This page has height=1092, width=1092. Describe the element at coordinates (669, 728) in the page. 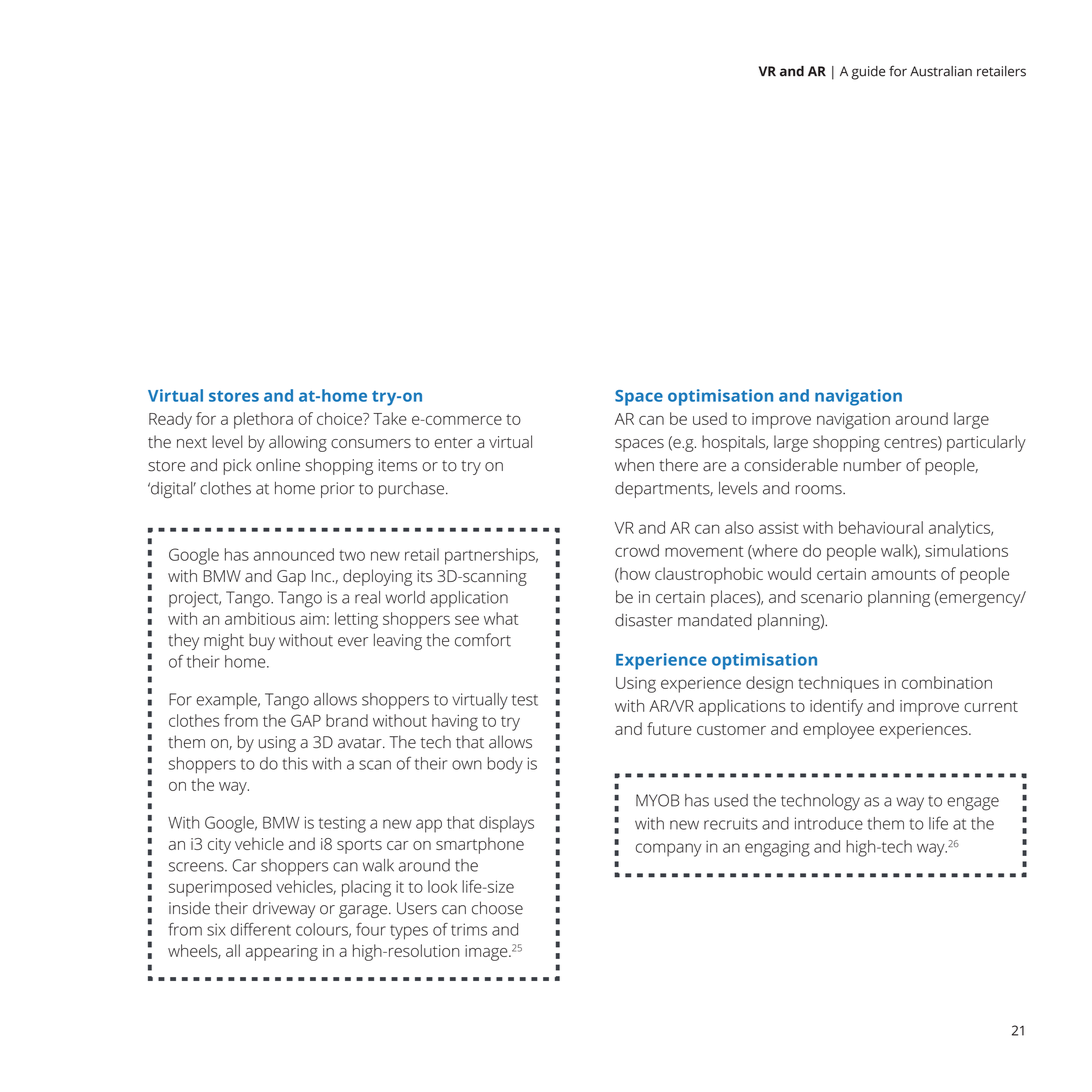

I see `future` at that location.
